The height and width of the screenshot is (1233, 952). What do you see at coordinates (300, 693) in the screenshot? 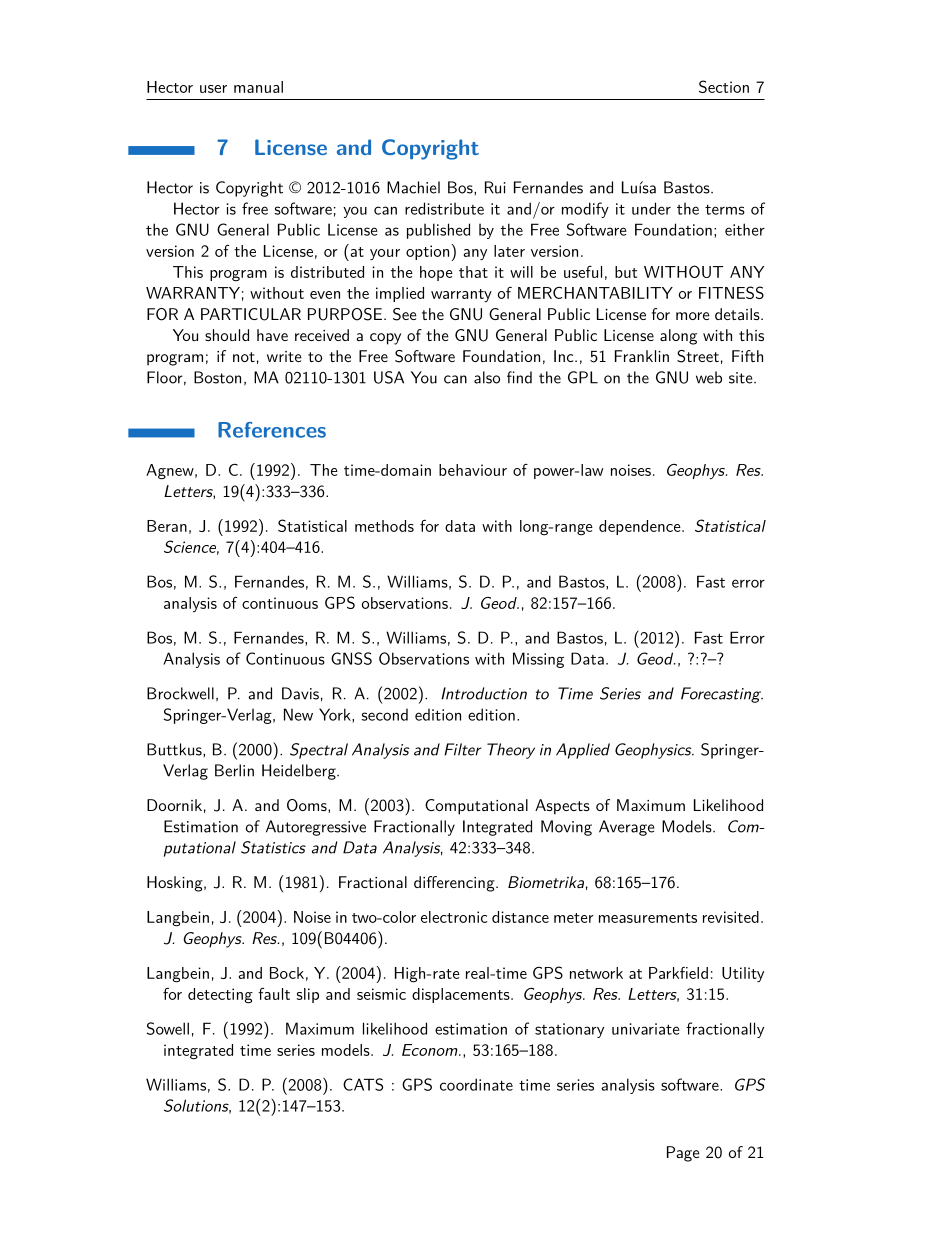
I see `Davis` at bounding box center [300, 693].
